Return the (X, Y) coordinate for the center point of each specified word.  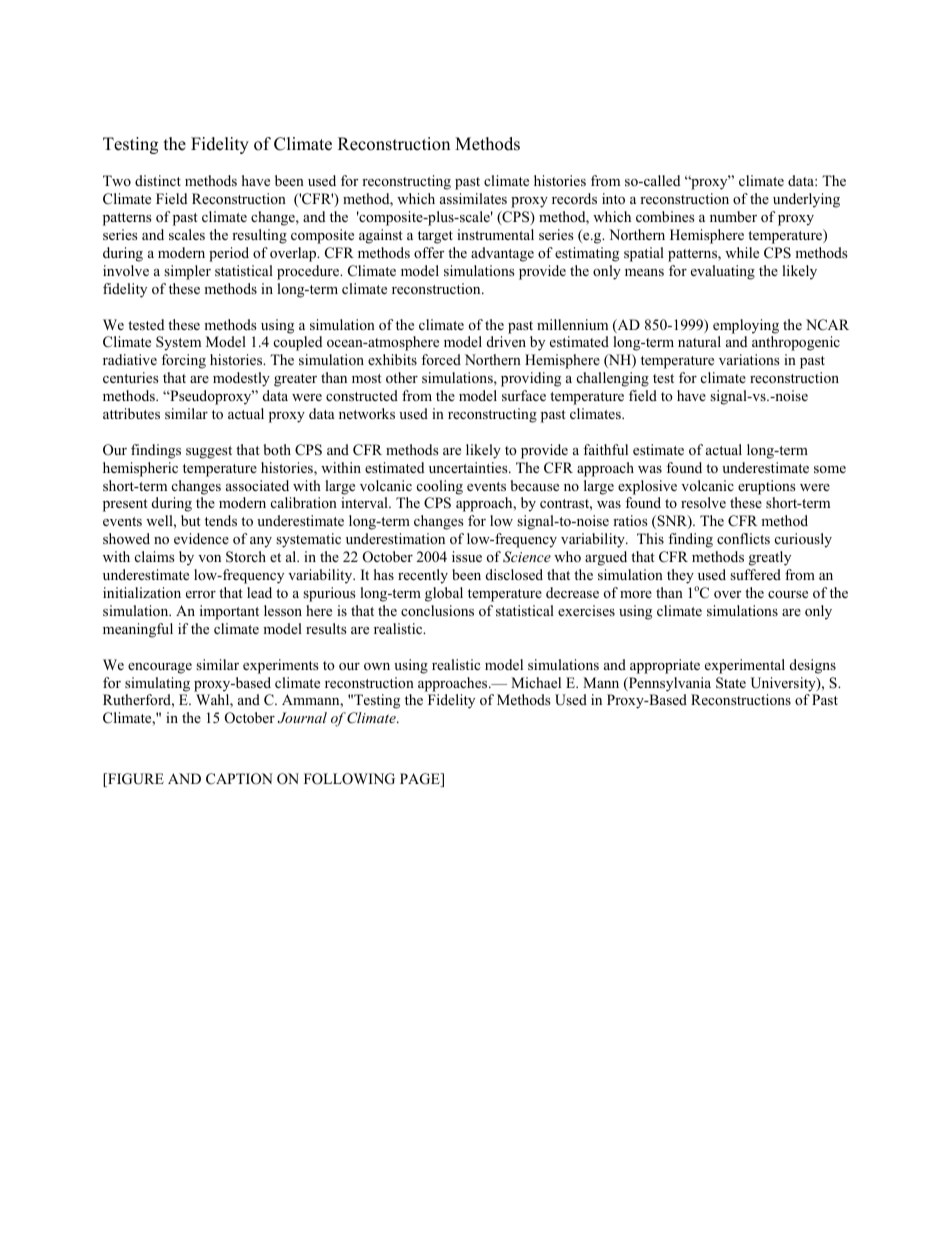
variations (749, 359)
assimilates (473, 198)
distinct (158, 180)
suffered (755, 574)
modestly (241, 379)
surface (524, 395)
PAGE (421, 780)
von (209, 558)
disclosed (514, 574)
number (733, 216)
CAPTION (239, 779)
